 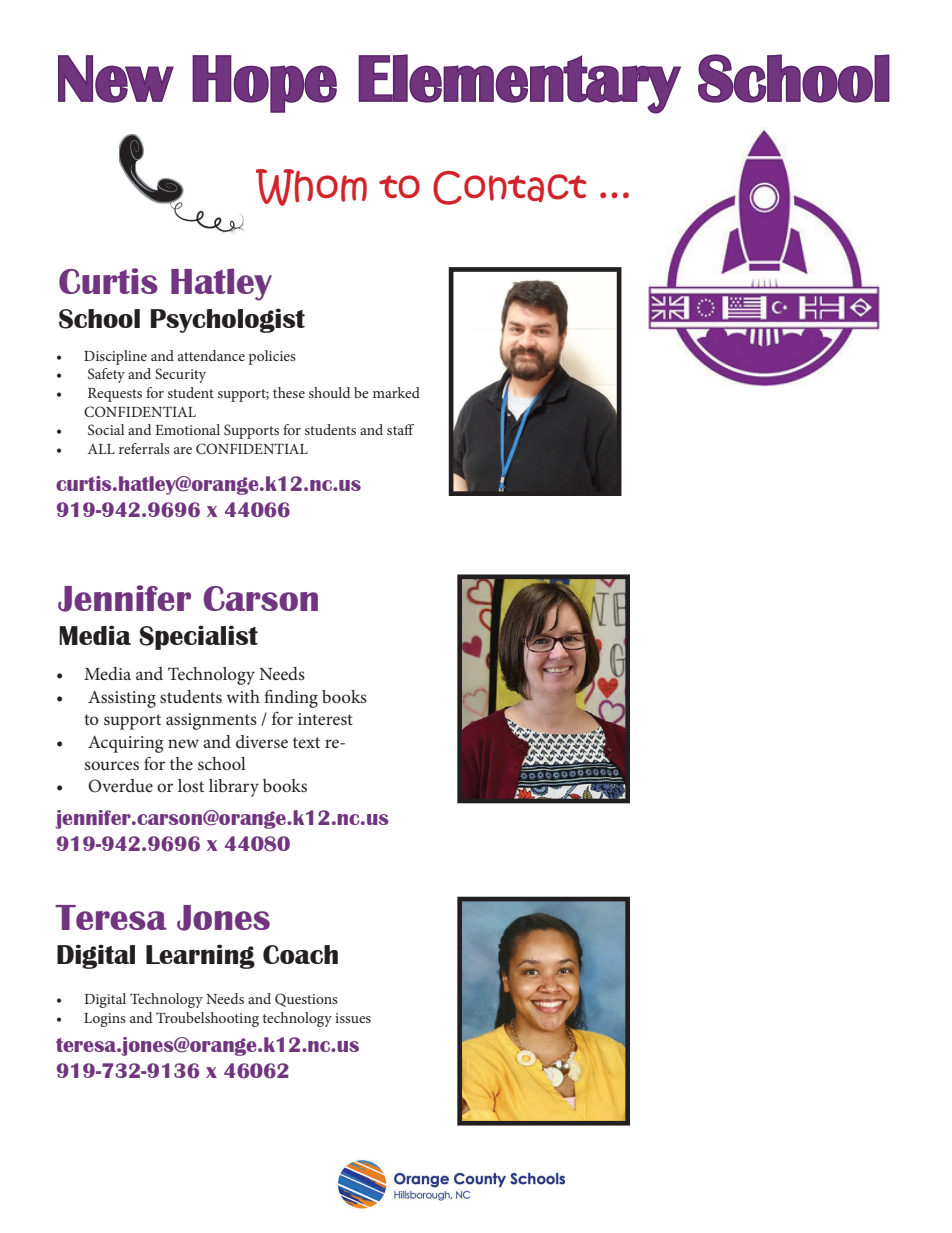 What do you see at coordinates (311, 187) in the image?
I see `Whom` at bounding box center [311, 187].
